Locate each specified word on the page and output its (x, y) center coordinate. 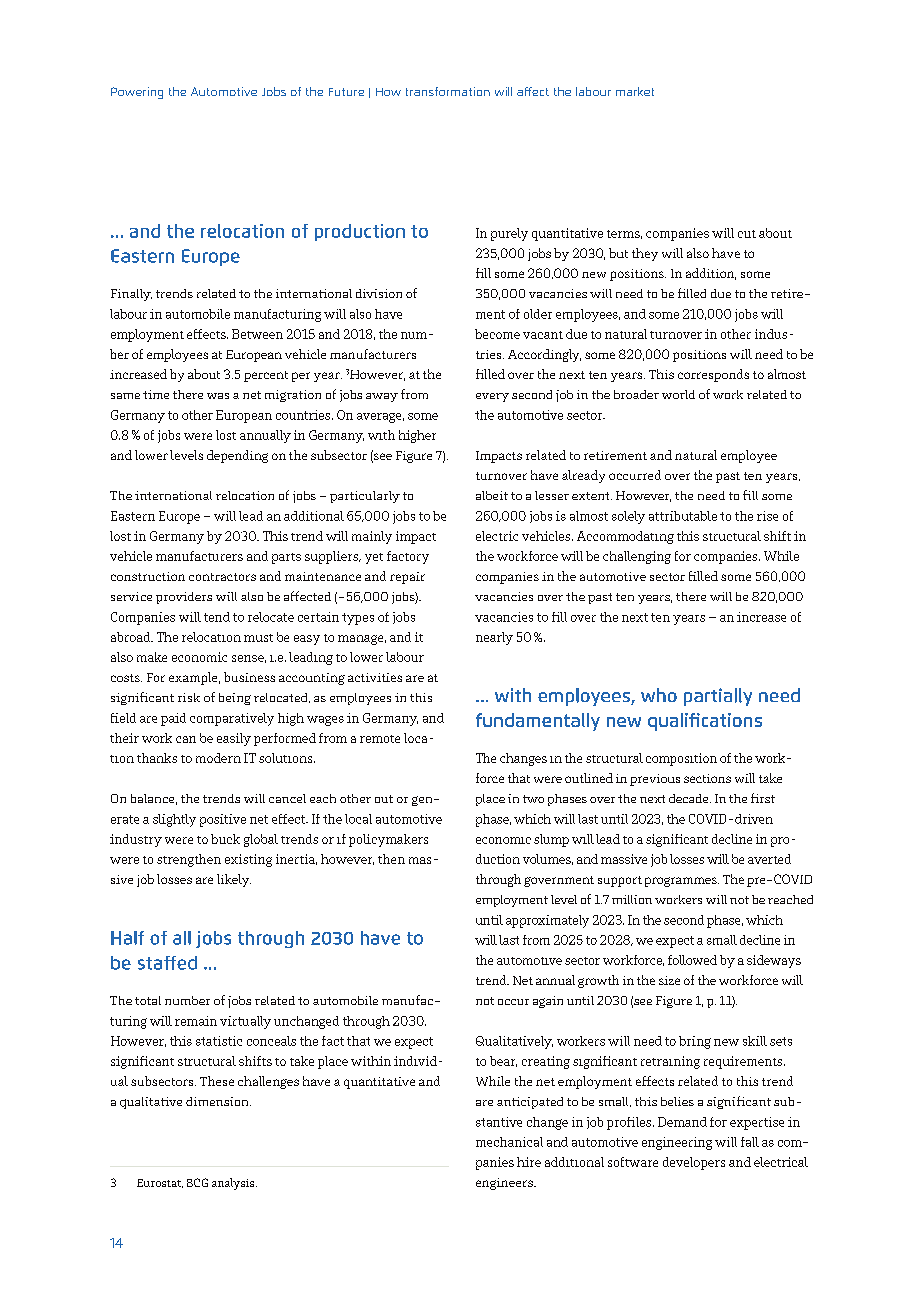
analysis (234, 1184)
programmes (682, 882)
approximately (547, 921)
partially (718, 697)
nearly (494, 638)
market (635, 91)
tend (217, 617)
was (218, 396)
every (492, 397)
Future (346, 92)
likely (234, 880)
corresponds (713, 375)
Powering (137, 93)
